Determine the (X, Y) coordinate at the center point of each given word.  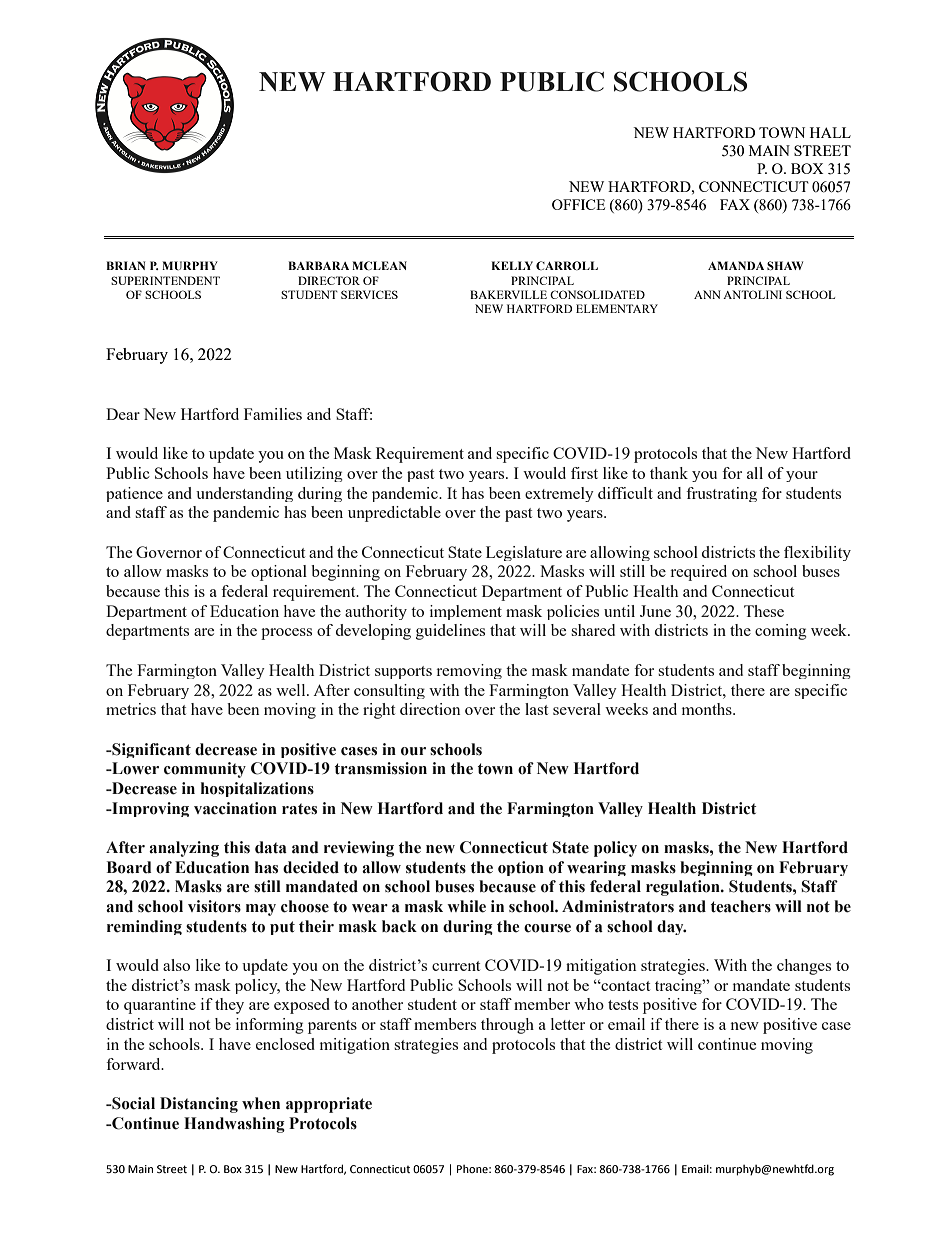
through (507, 1026)
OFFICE (578, 204)
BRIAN (125, 265)
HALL (830, 132)
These (764, 611)
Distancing (199, 1105)
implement (466, 612)
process (286, 634)
